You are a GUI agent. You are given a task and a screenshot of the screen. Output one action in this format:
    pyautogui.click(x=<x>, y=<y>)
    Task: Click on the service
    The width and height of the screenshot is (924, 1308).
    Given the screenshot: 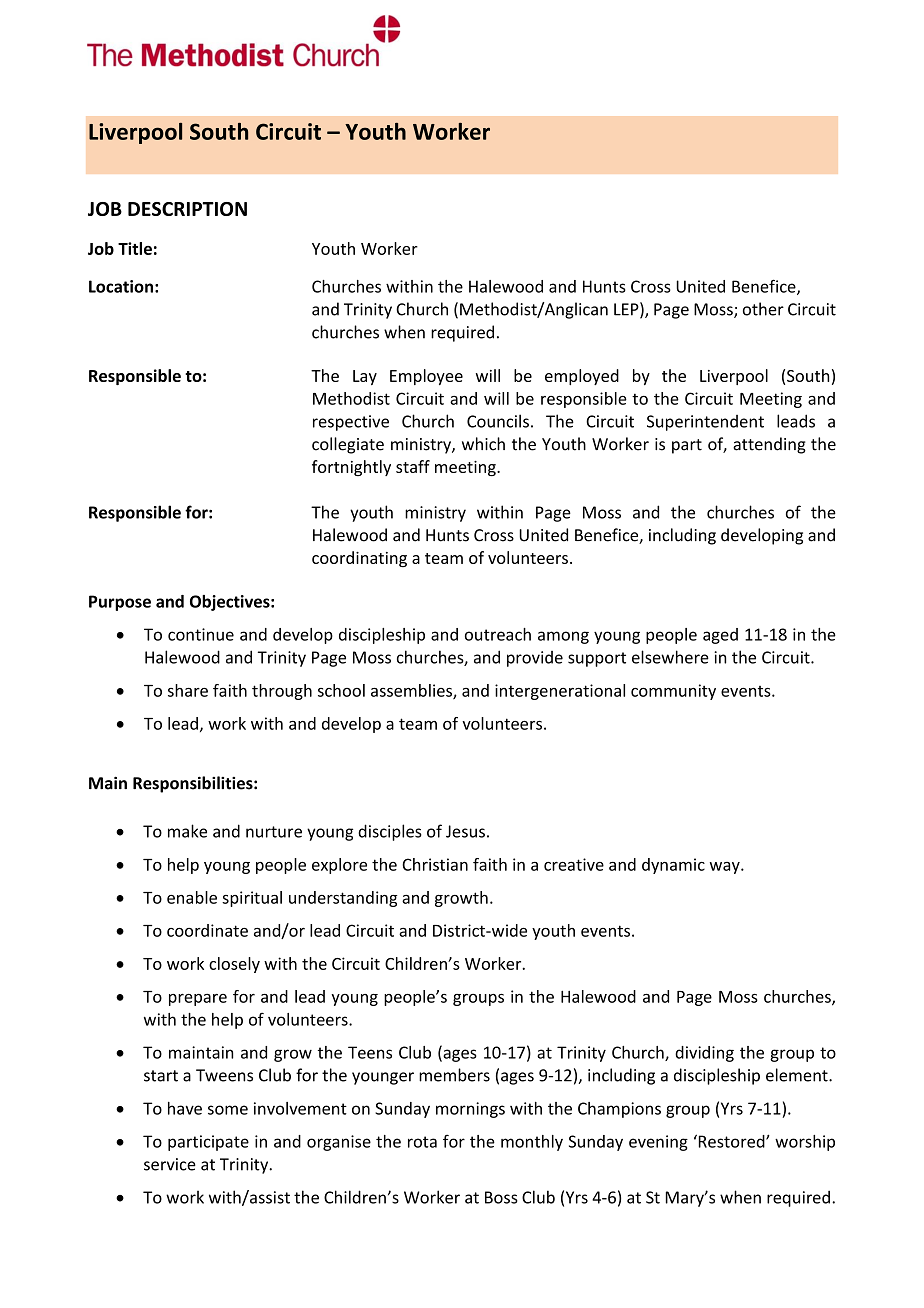 What is the action you would take?
    pyautogui.click(x=170, y=1164)
